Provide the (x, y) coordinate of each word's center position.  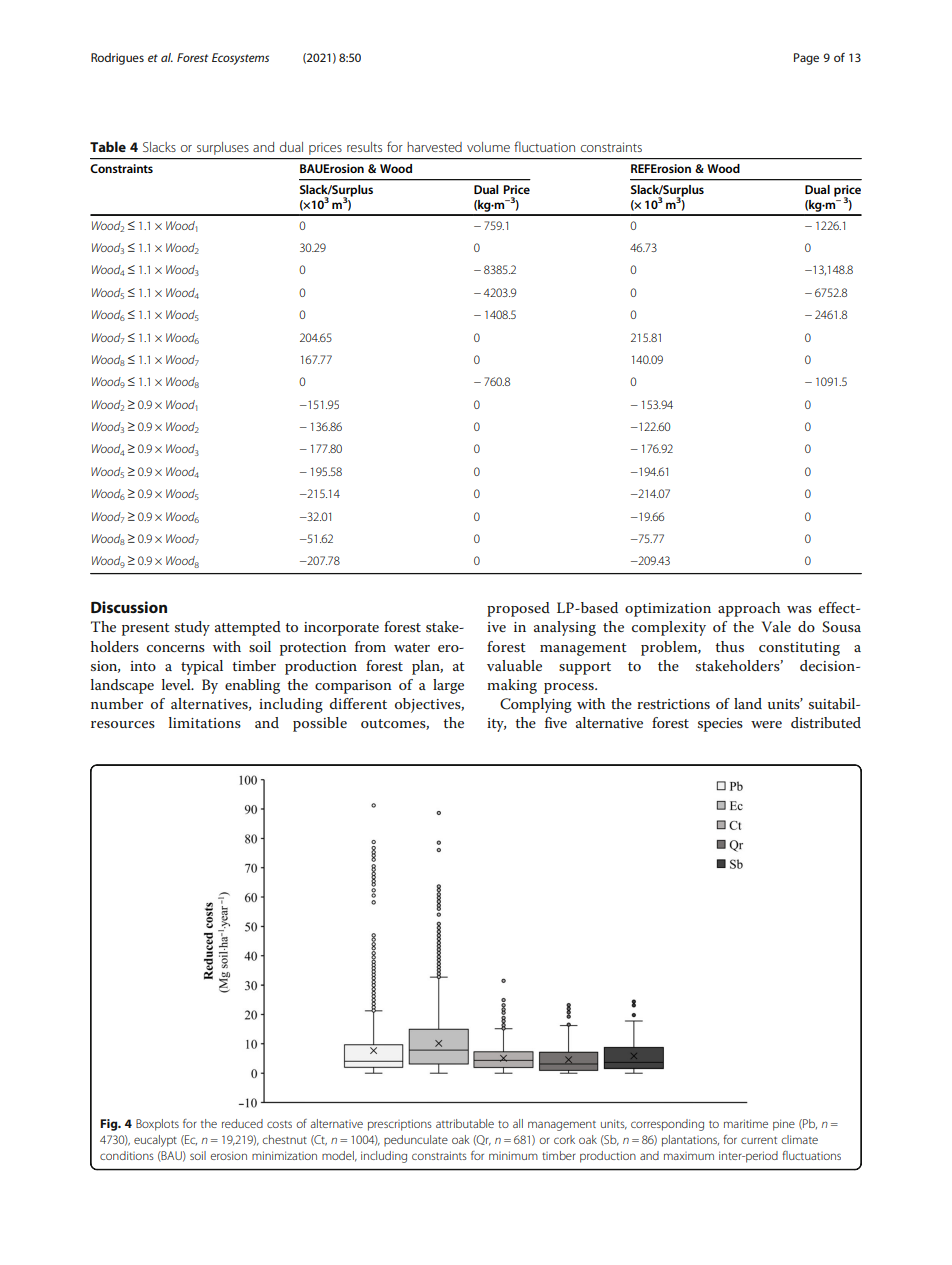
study (192, 628)
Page (806, 59)
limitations (205, 722)
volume (488, 147)
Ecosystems (240, 59)
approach (749, 609)
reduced (242, 1123)
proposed (518, 609)
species (720, 725)
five (556, 722)
